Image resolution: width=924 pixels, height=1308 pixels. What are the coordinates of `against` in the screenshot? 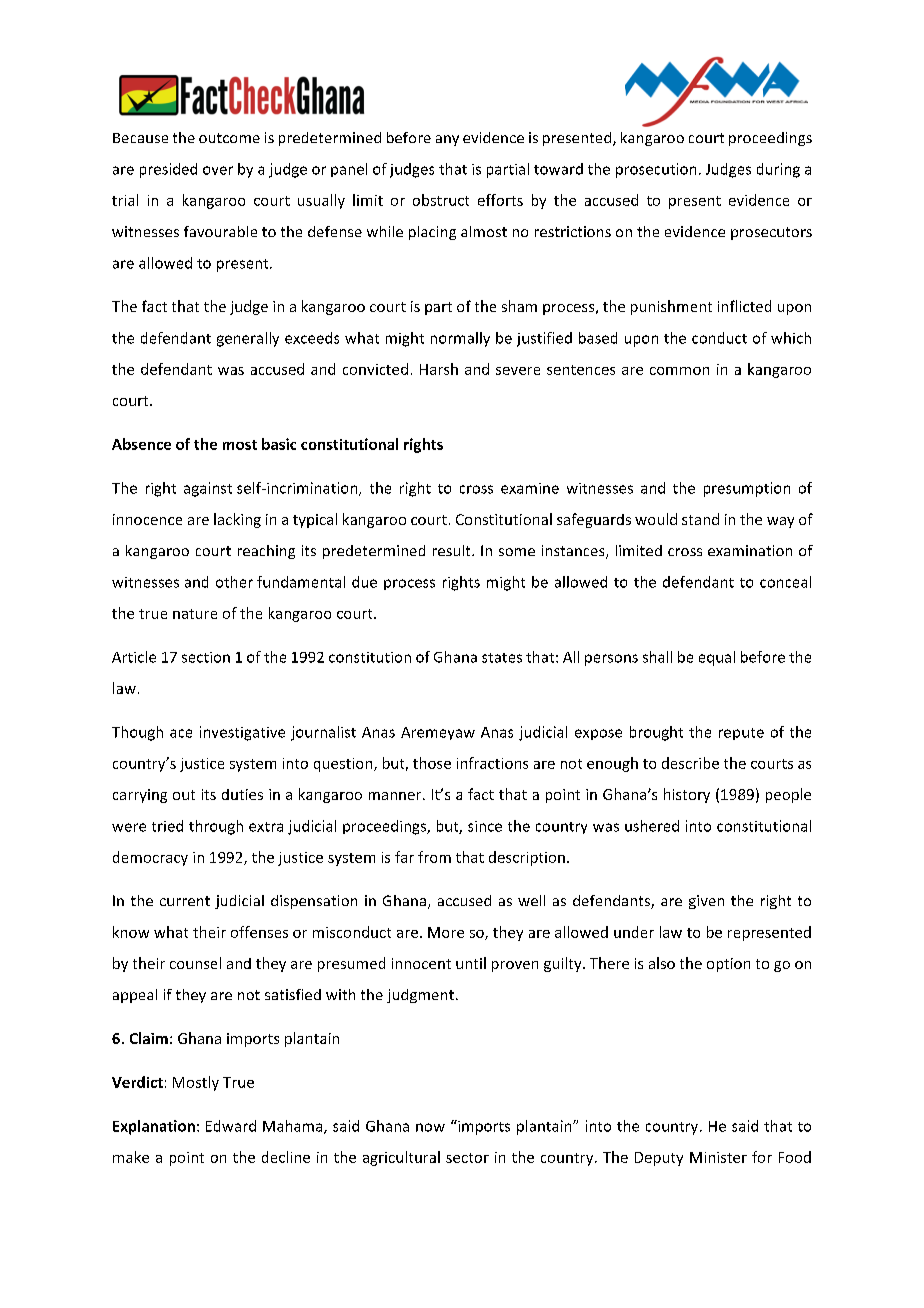 It's located at (208, 489).
